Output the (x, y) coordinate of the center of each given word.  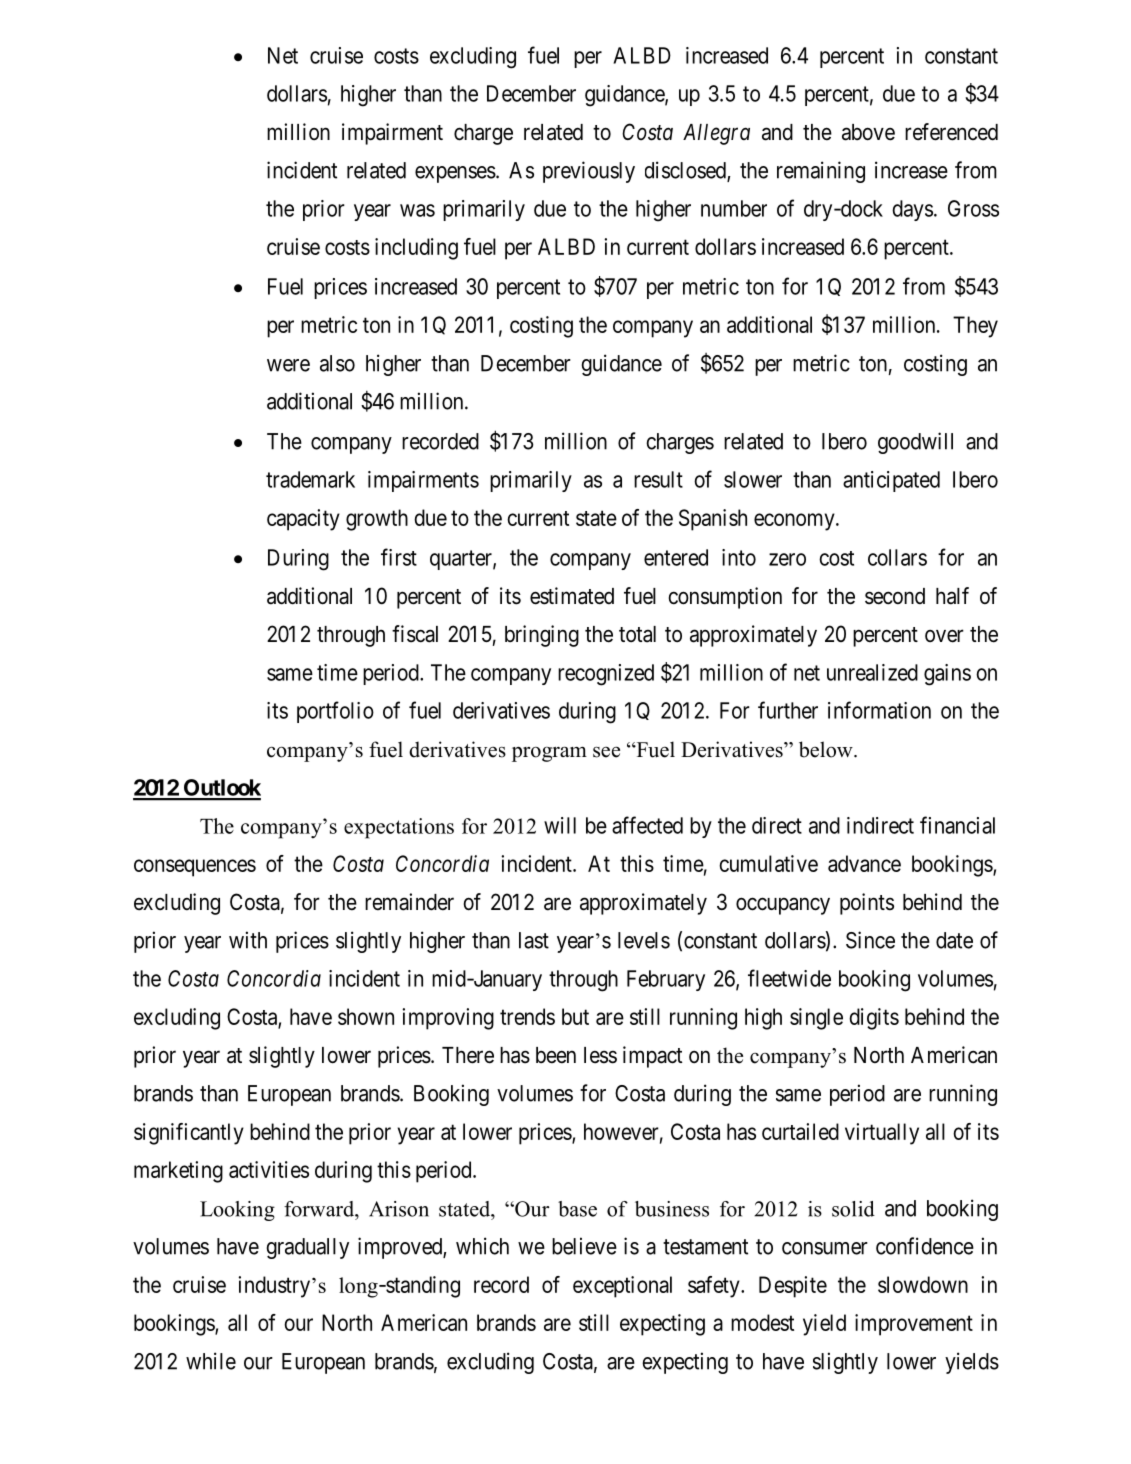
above (868, 132)
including (416, 249)
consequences (195, 868)
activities (269, 1169)
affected (647, 825)
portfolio (335, 712)
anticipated (891, 481)
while (211, 1361)
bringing (542, 636)
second (895, 596)
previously (589, 172)
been (556, 1055)
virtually (882, 1134)
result (658, 479)
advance (864, 863)
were (288, 365)
